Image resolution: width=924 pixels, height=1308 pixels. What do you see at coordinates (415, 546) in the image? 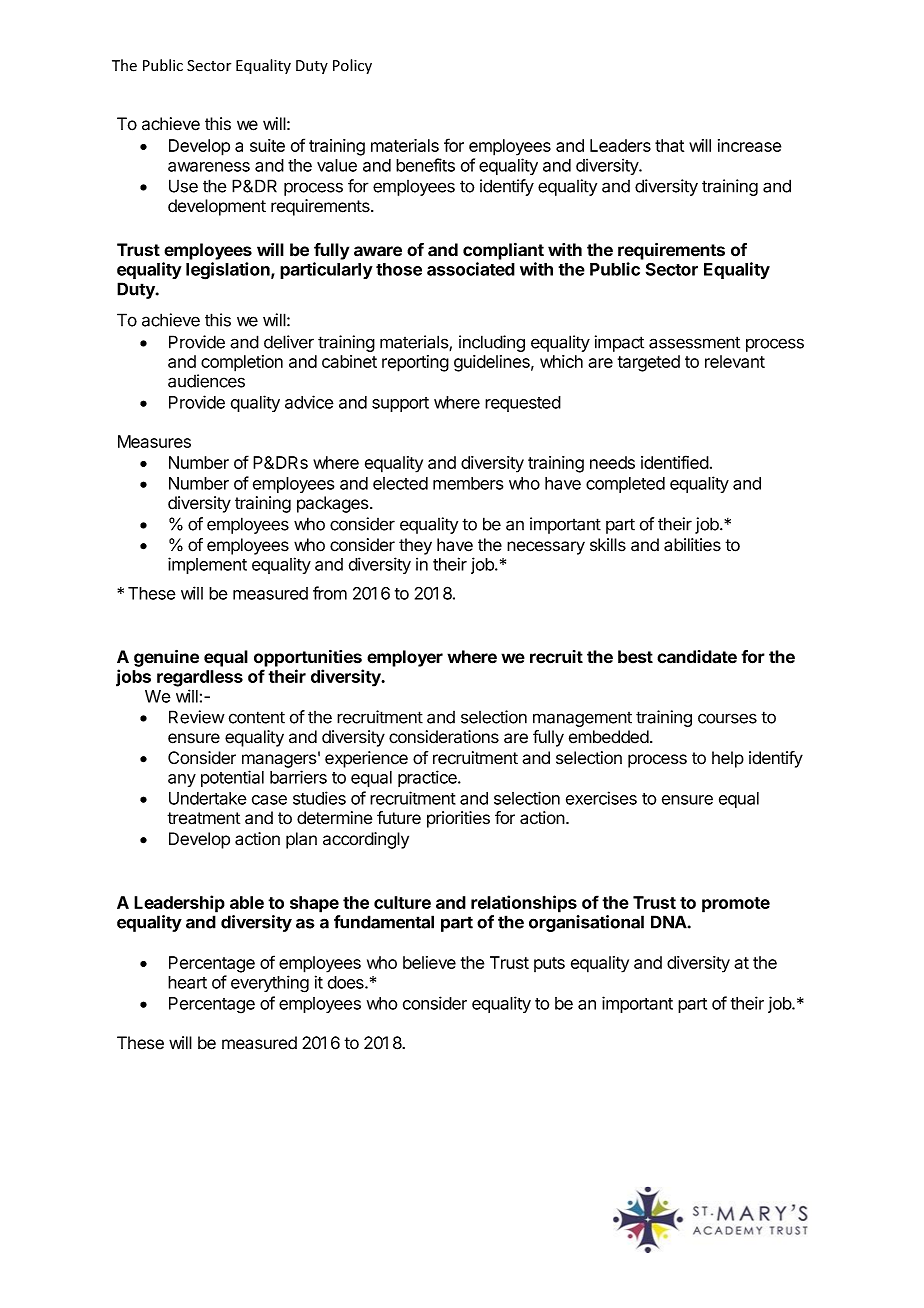
I see `they` at bounding box center [415, 546].
